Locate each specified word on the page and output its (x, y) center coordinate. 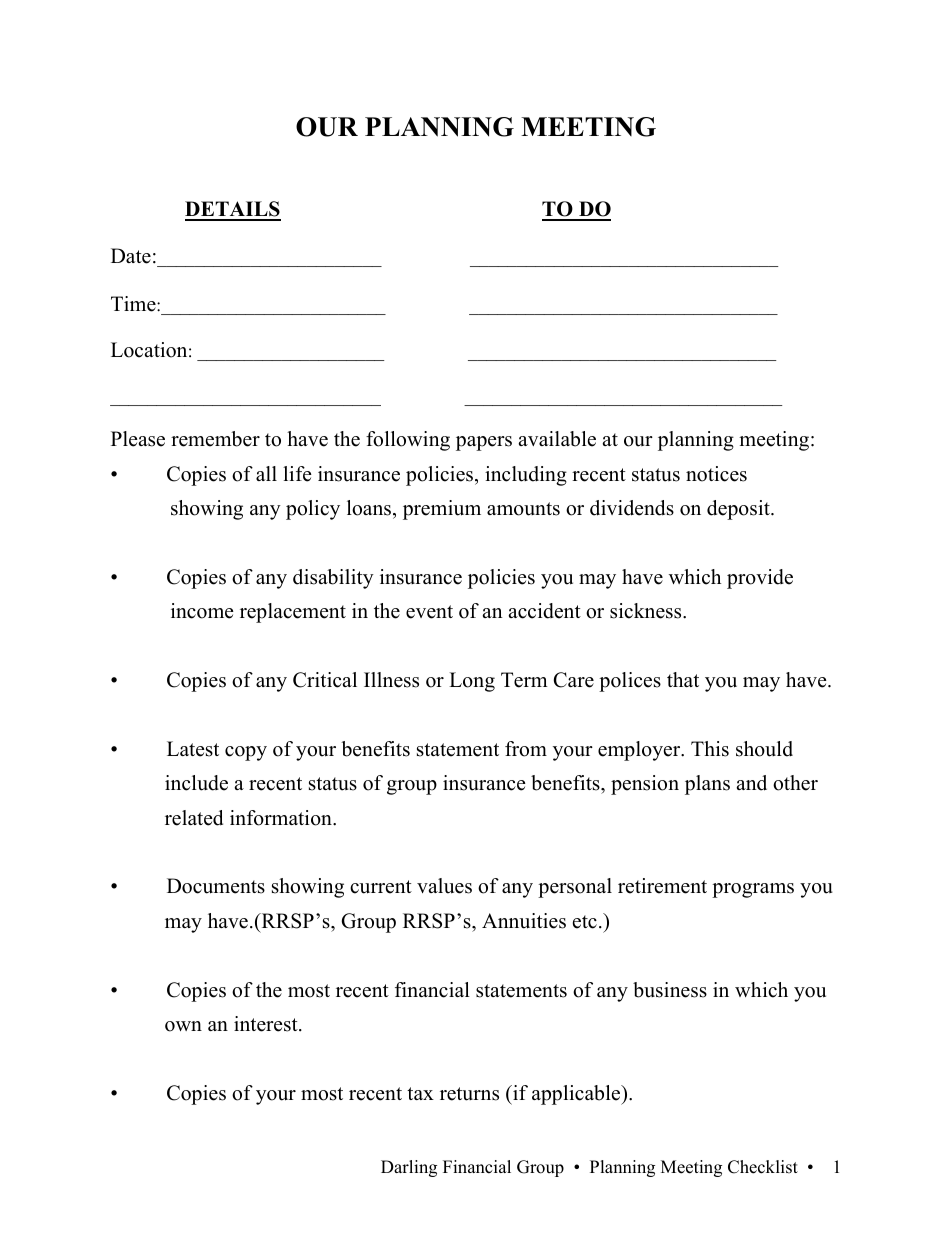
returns (469, 1094)
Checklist (763, 1167)
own (183, 1026)
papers (484, 443)
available (557, 439)
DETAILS (233, 210)
